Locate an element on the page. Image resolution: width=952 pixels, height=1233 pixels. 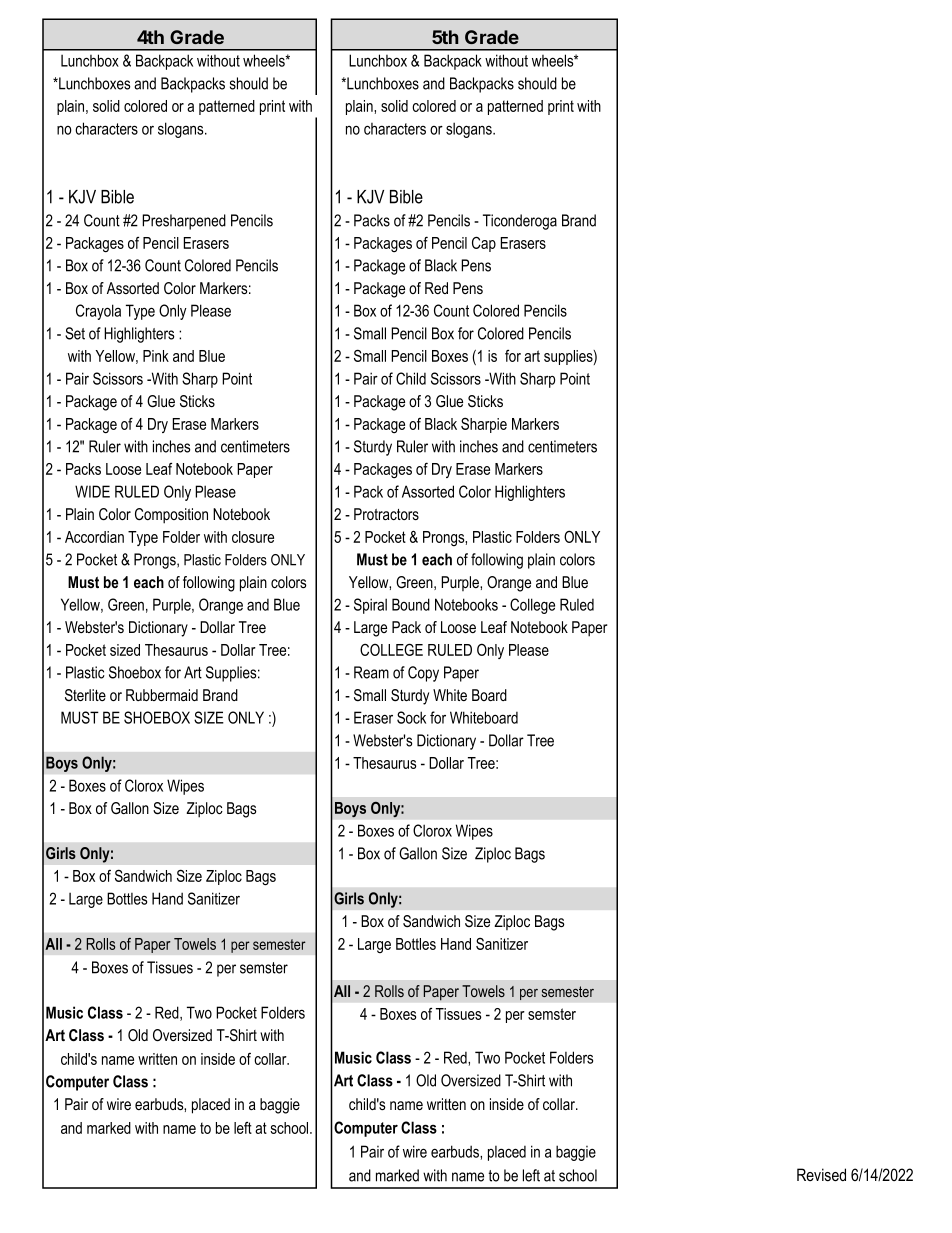
Copy is located at coordinates (423, 674).
